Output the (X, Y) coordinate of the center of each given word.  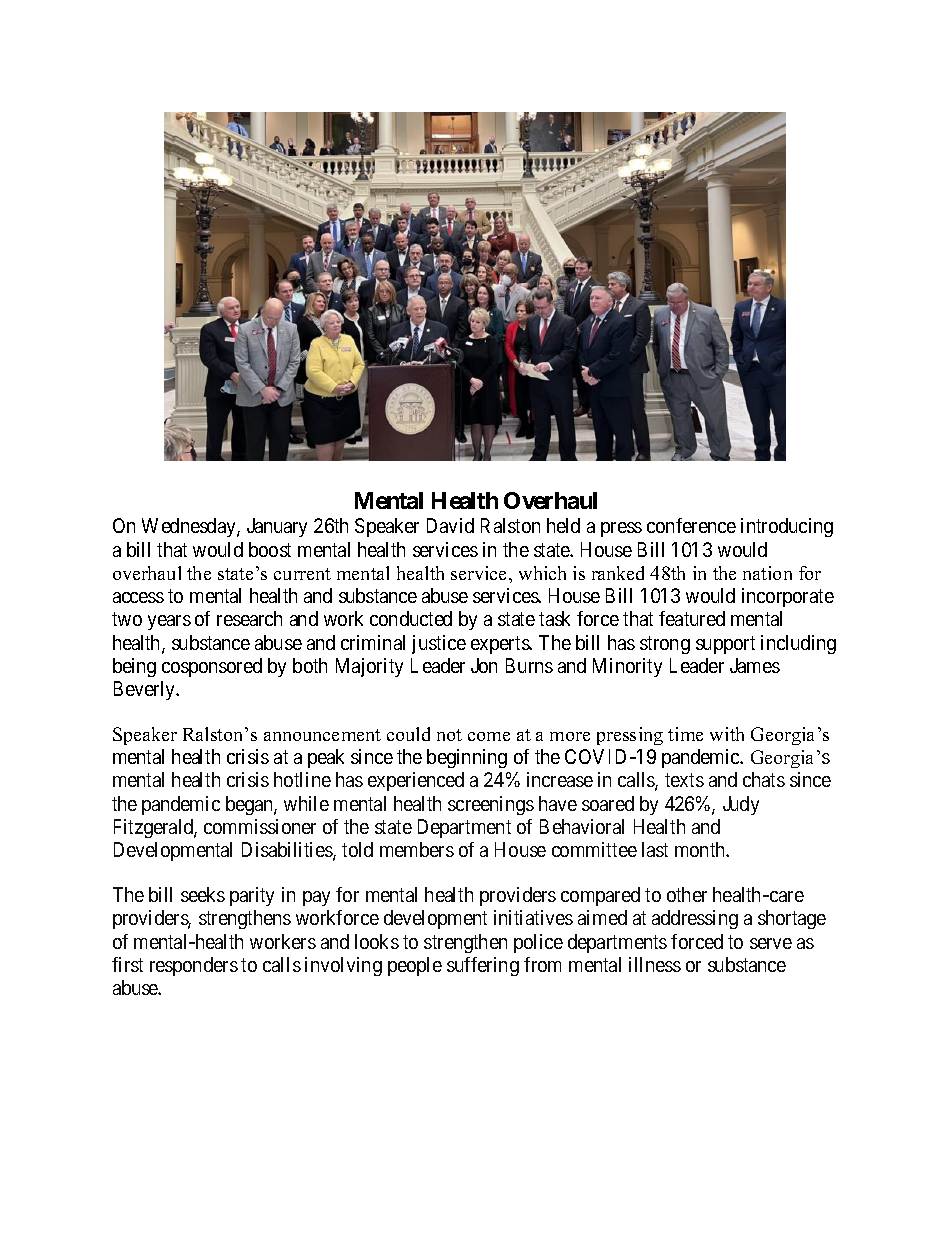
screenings (491, 805)
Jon (484, 665)
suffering (483, 966)
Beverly (146, 690)
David (450, 525)
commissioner (260, 826)
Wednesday (190, 527)
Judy (741, 805)
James (755, 665)
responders (194, 966)
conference (691, 525)
